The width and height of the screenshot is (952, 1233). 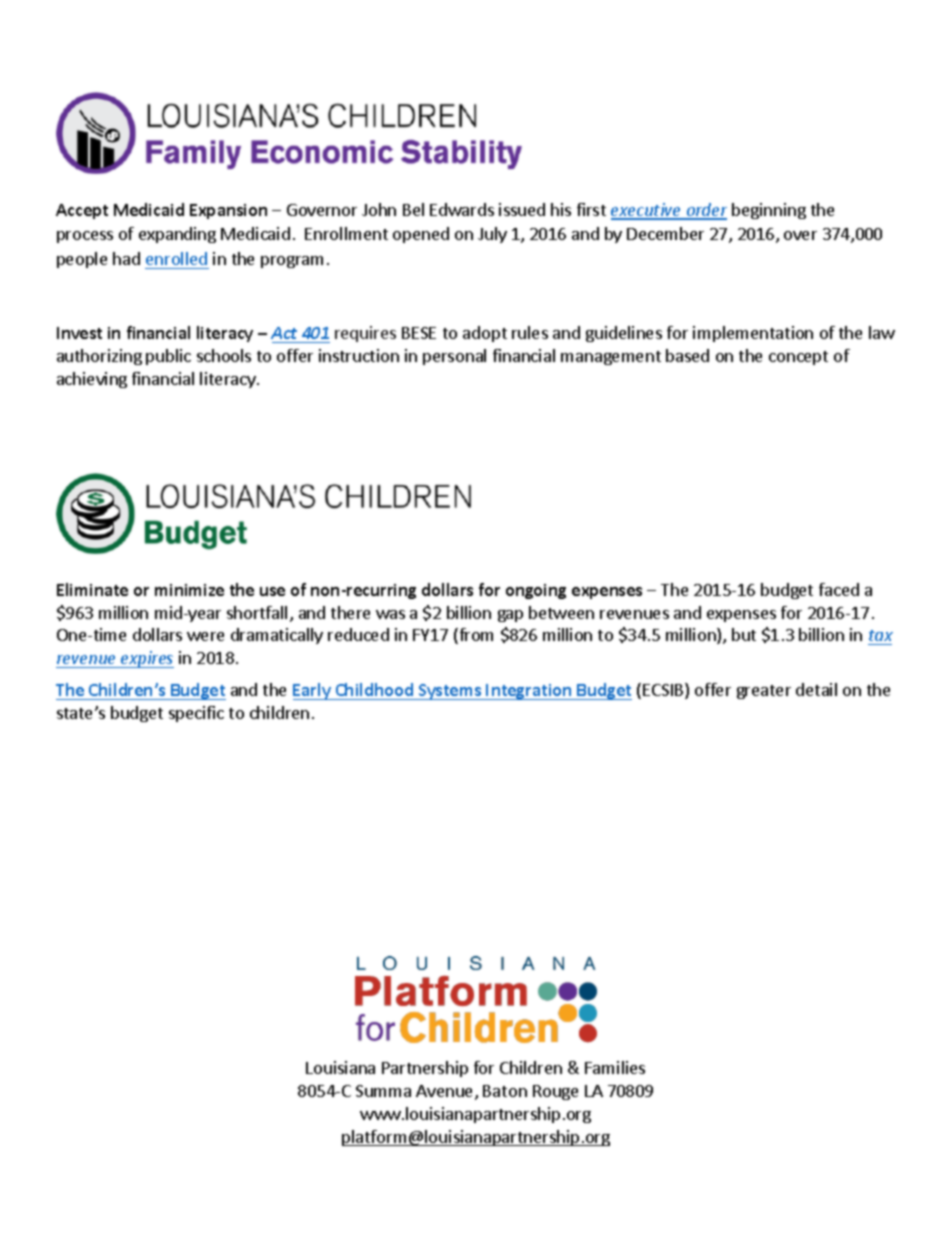 I want to click on Systems, so click(x=450, y=692).
